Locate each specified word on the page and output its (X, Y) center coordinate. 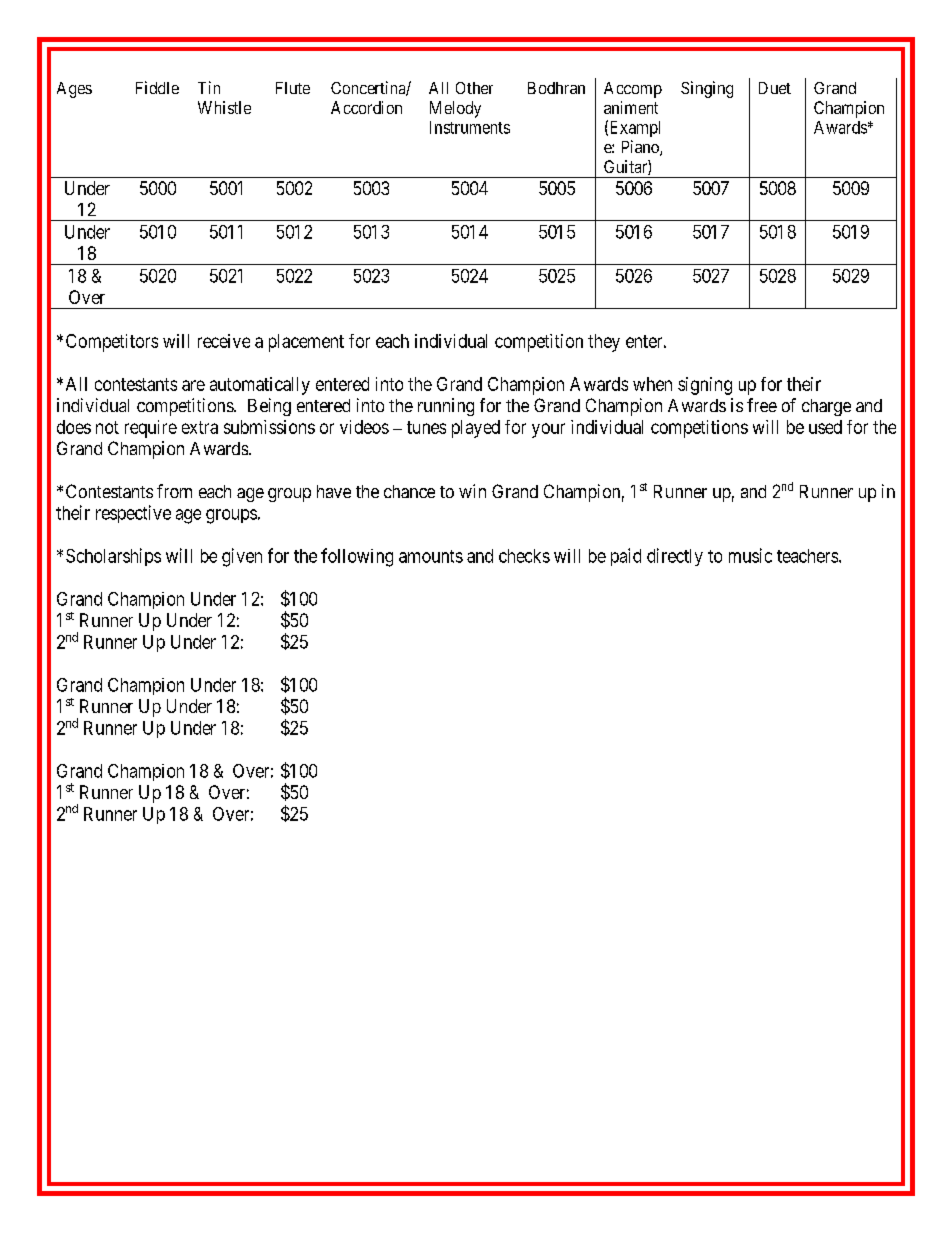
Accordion (366, 107)
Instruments (470, 127)
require (151, 429)
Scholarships (113, 557)
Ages (74, 90)
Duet (775, 88)
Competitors (112, 343)
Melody (455, 109)
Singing (707, 89)
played (476, 429)
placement (306, 343)
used (825, 427)
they (604, 343)
